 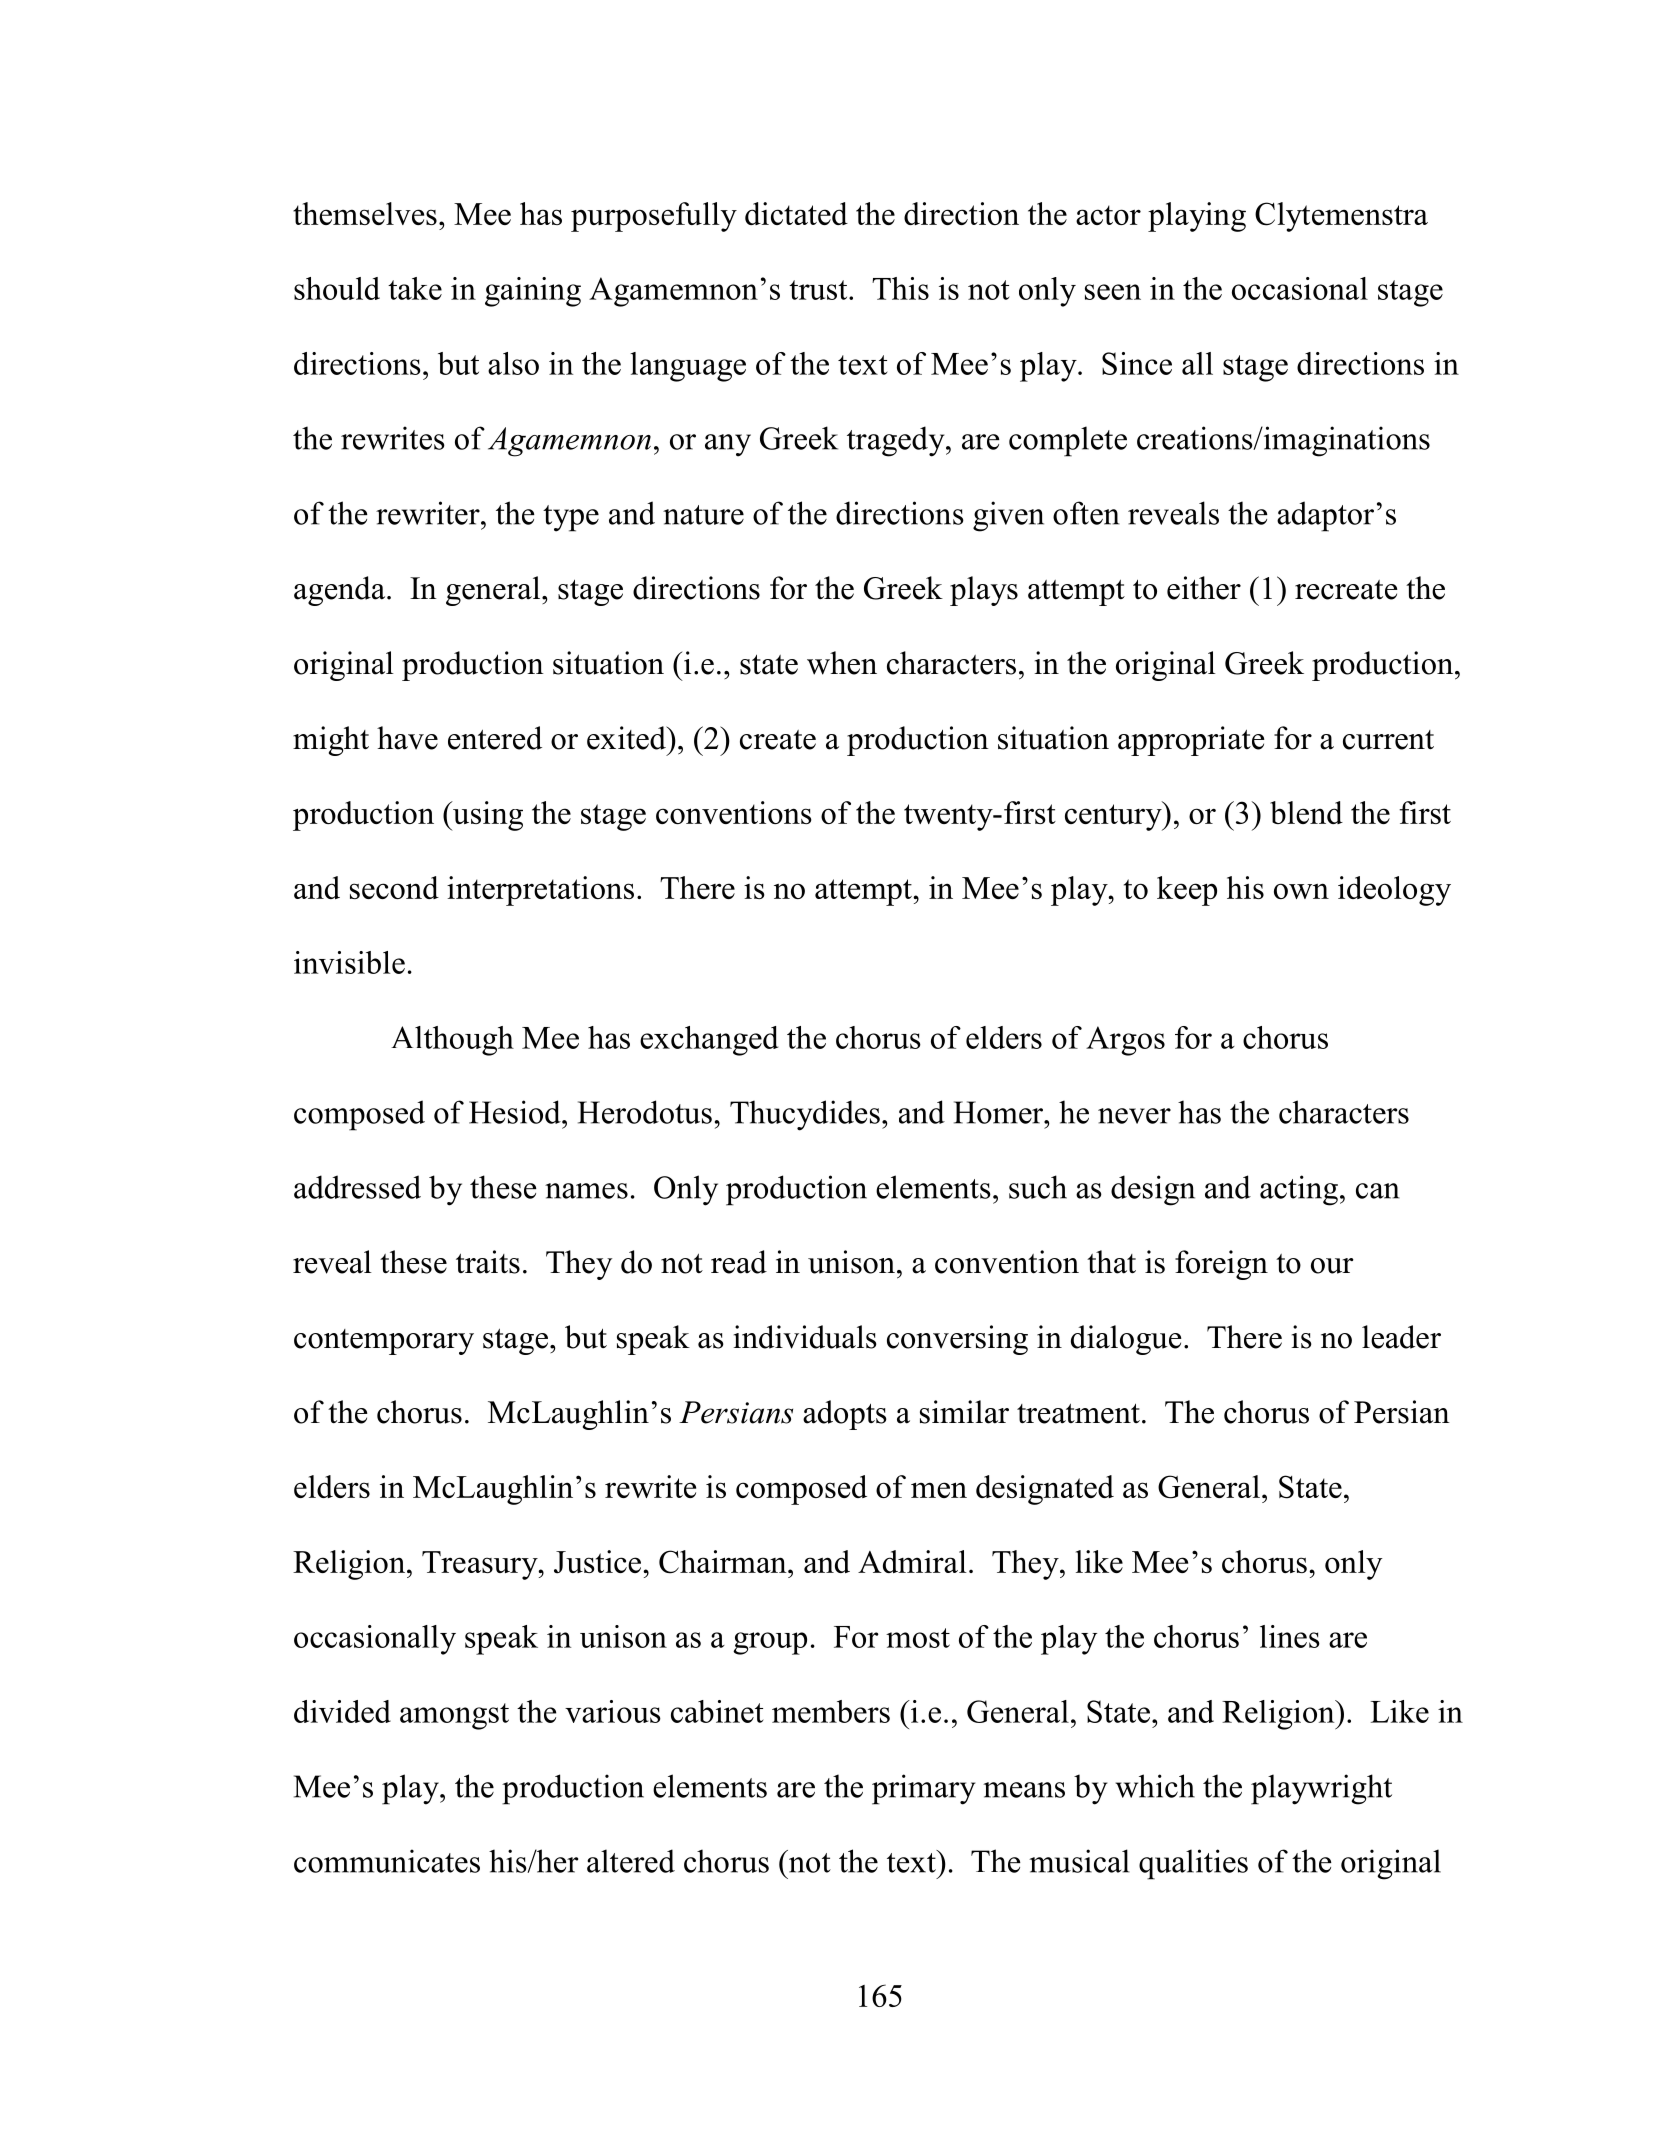 I want to click on Thucydides, so click(x=805, y=1115).
